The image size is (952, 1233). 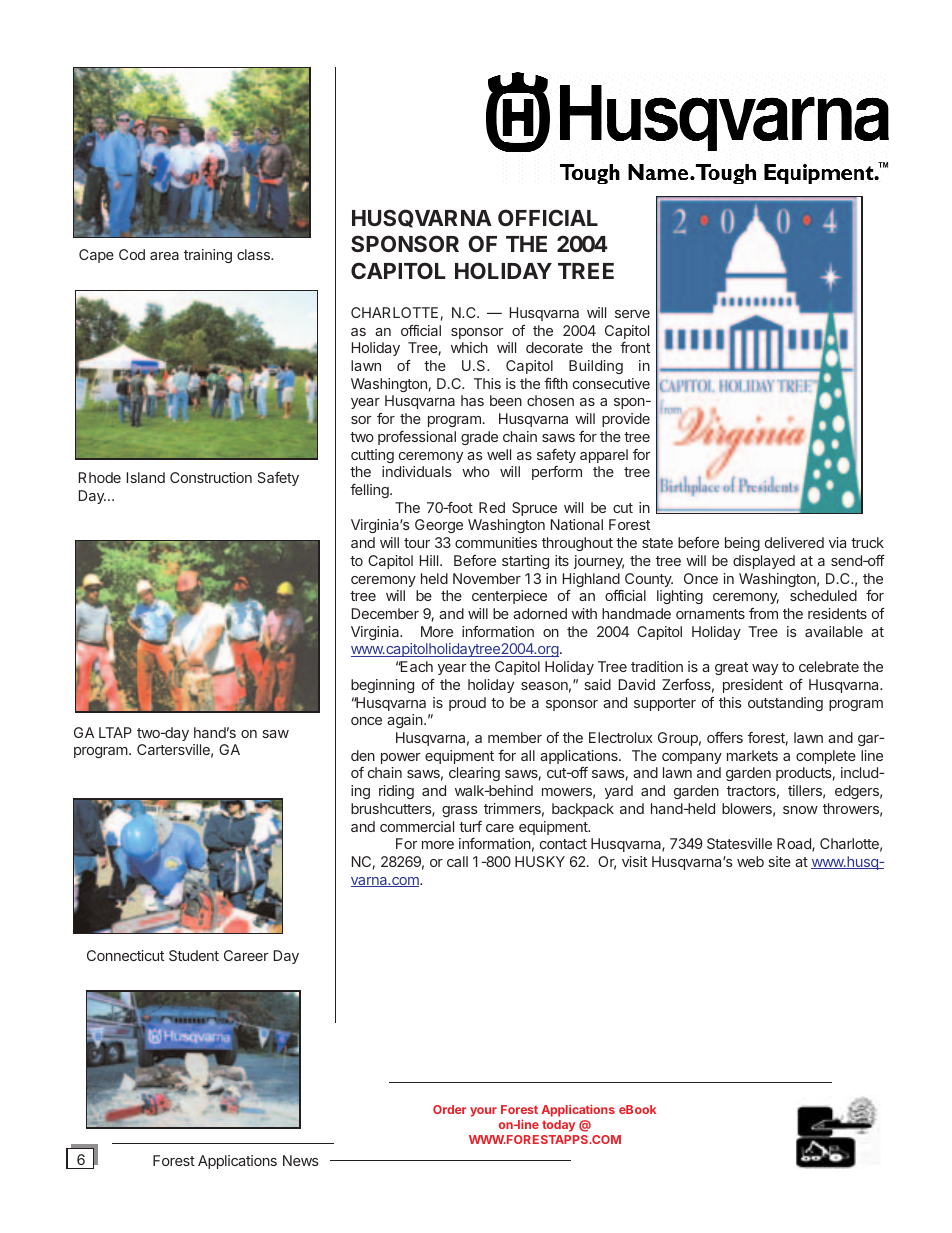 I want to click on Student, so click(x=194, y=955).
